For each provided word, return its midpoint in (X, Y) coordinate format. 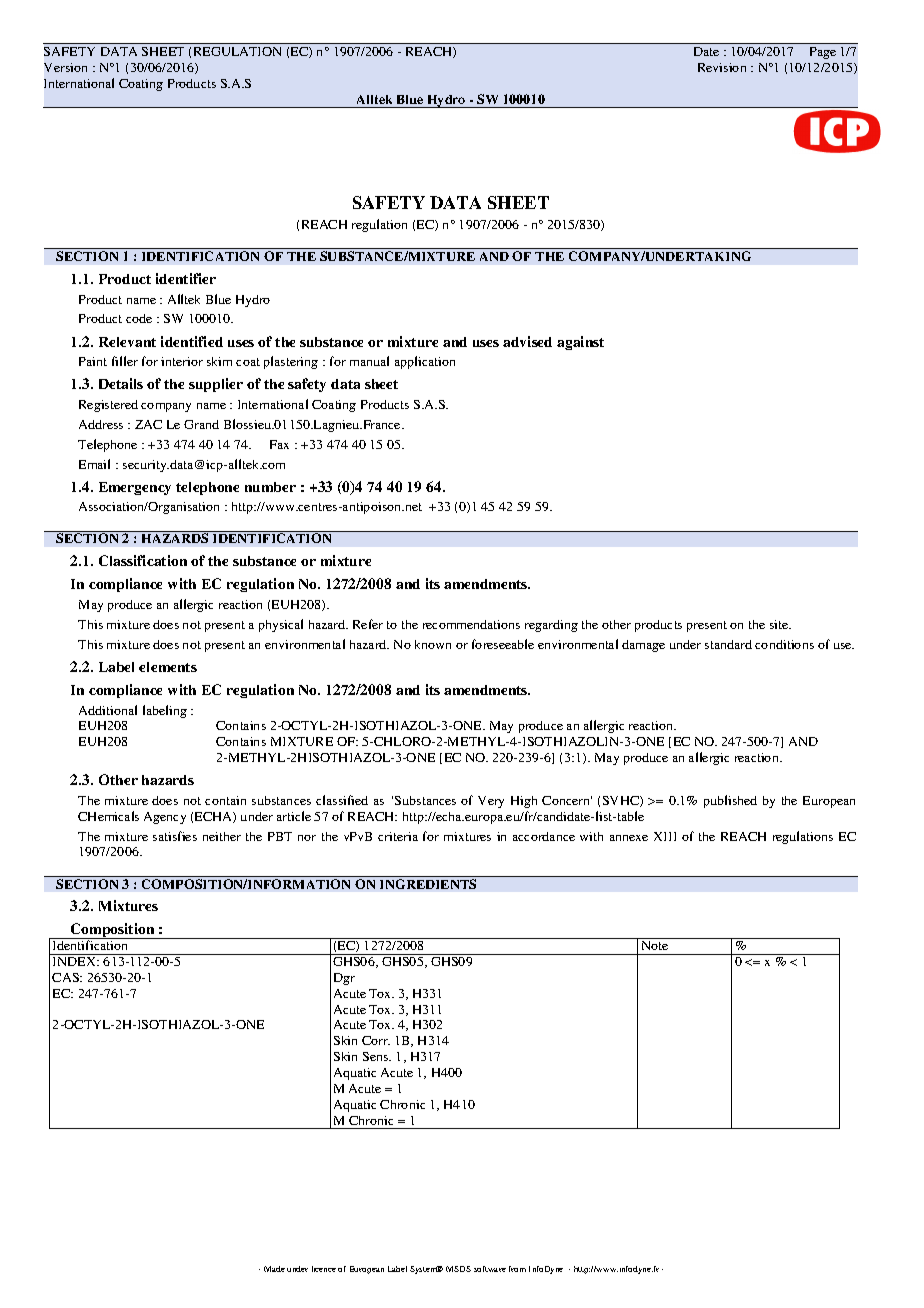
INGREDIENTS (428, 884)
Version (65, 67)
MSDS (458, 1269)
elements (168, 667)
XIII (665, 836)
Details (121, 383)
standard (728, 644)
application (425, 362)
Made (274, 1269)
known (433, 644)
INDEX (76, 961)
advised (527, 341)
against (580, 343)
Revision (722, 67)
